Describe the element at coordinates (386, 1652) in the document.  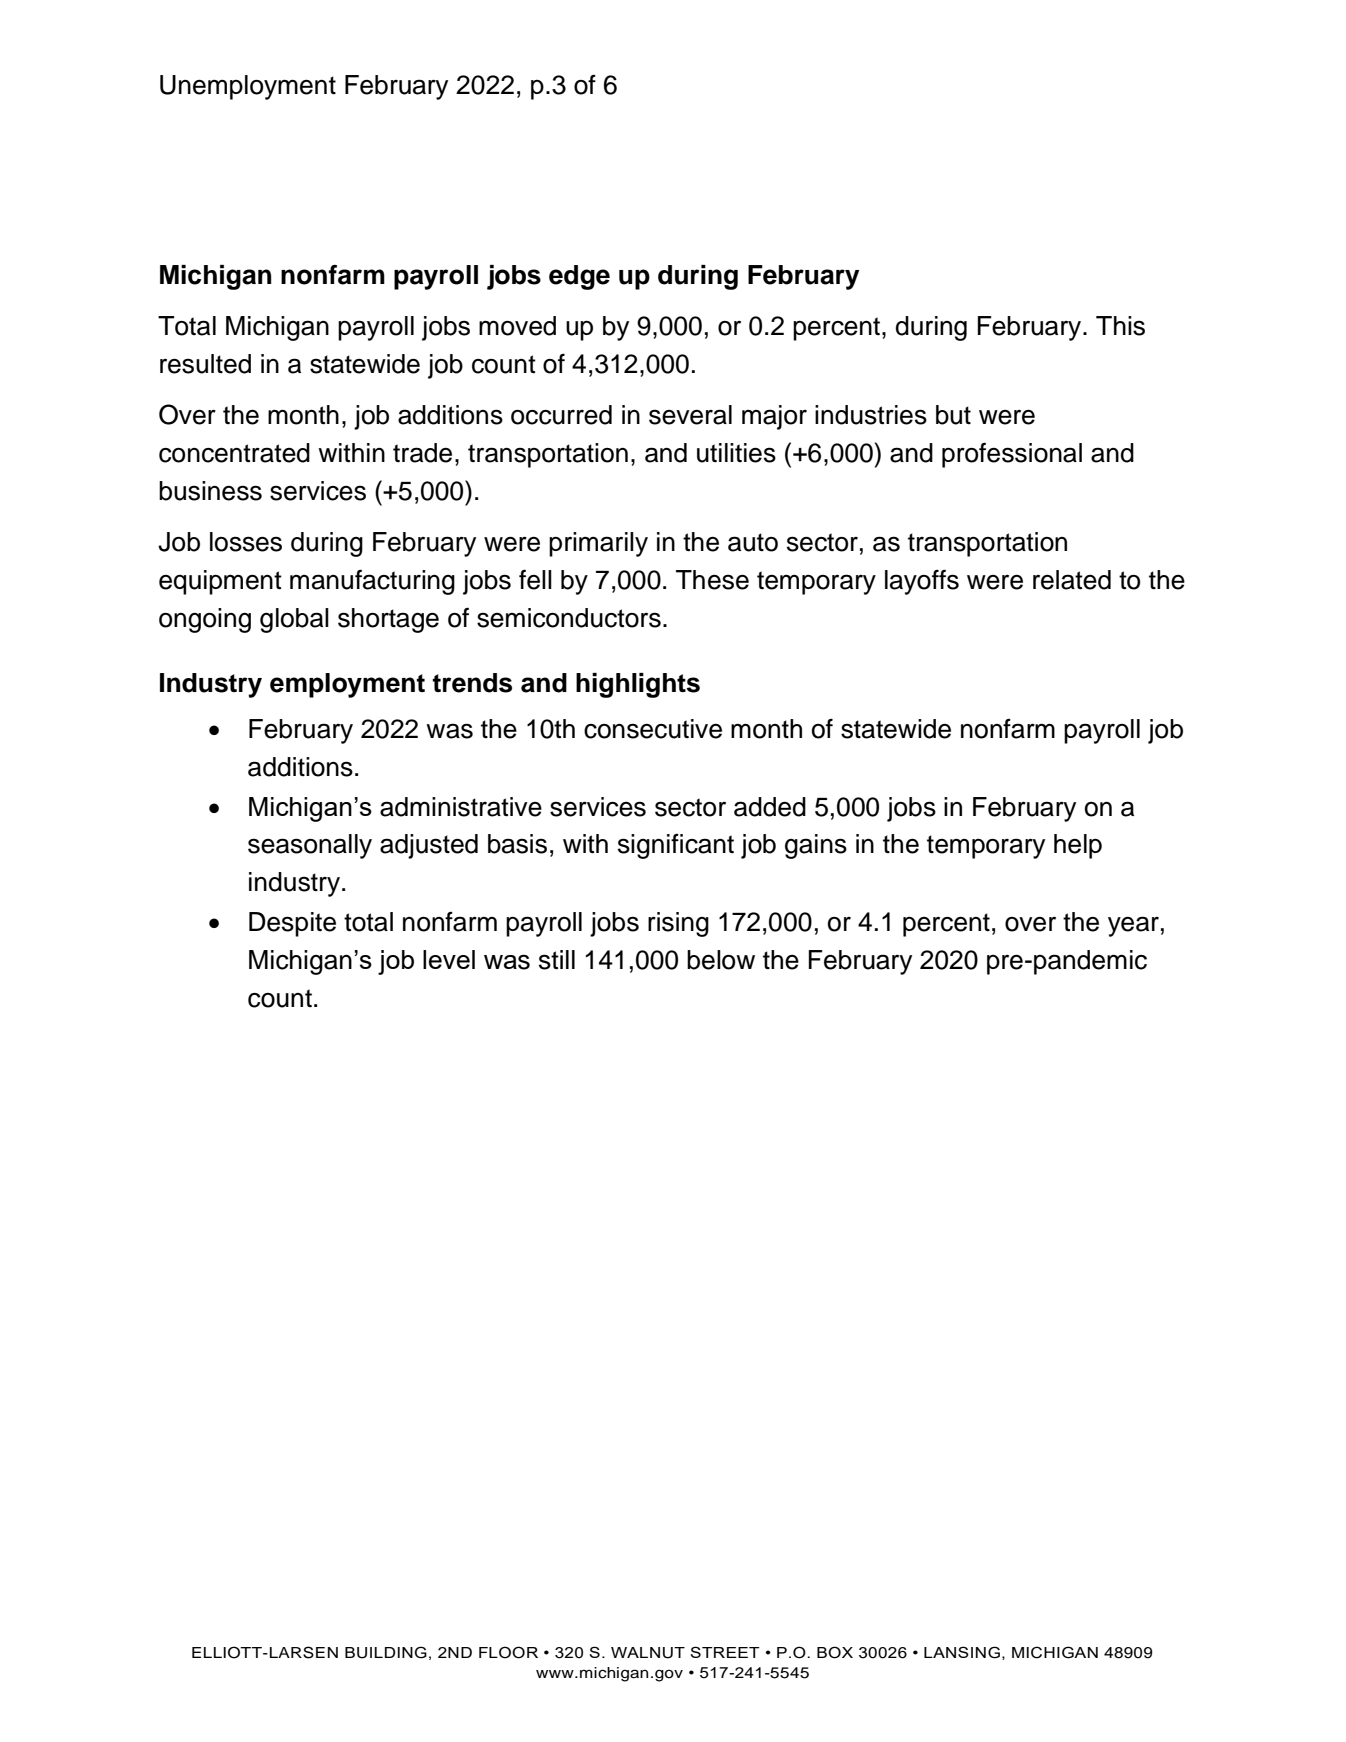
I see `BUILDING` at that location.
